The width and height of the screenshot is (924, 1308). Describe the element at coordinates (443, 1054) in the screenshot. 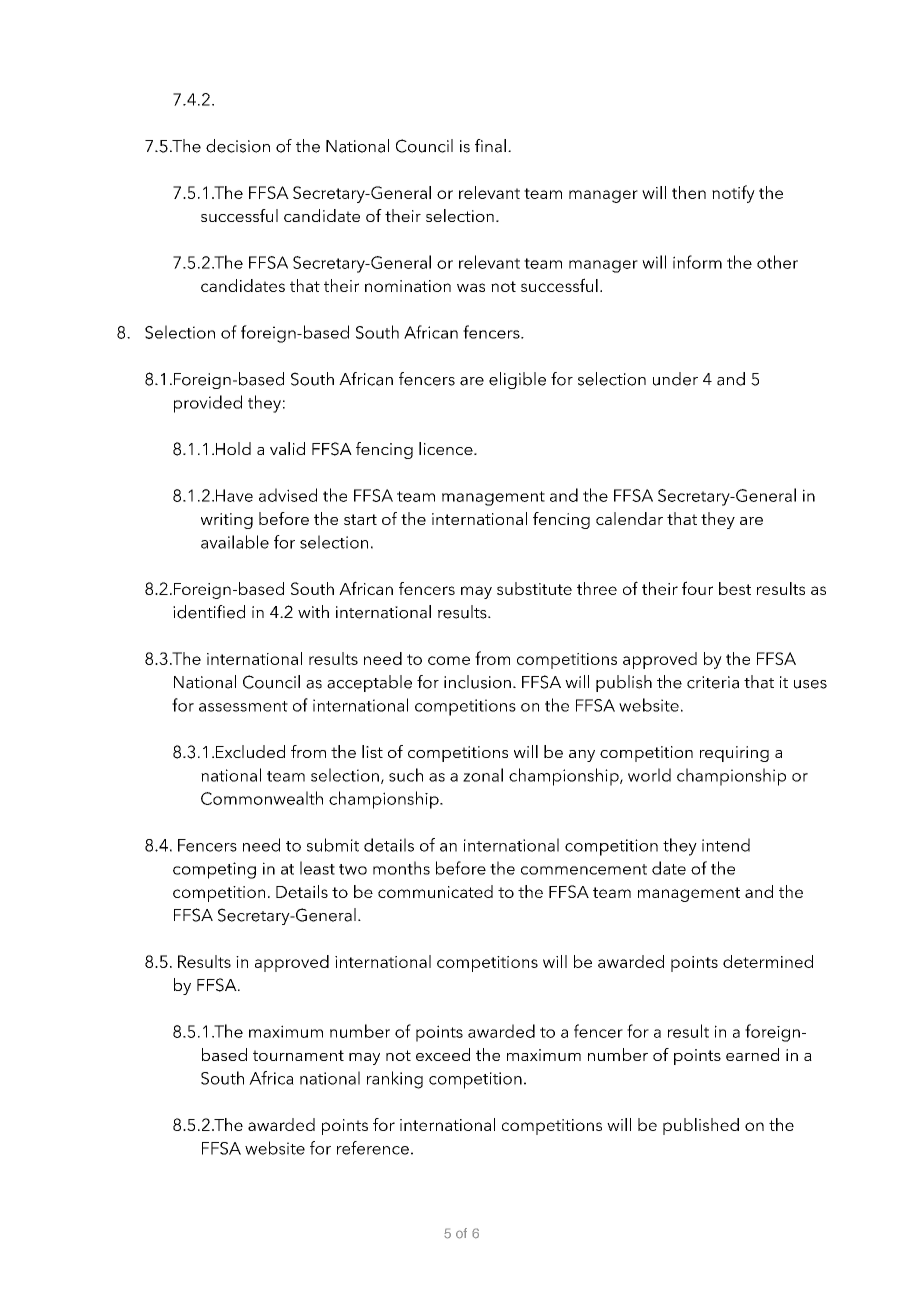

I see `exceed` at that location.
